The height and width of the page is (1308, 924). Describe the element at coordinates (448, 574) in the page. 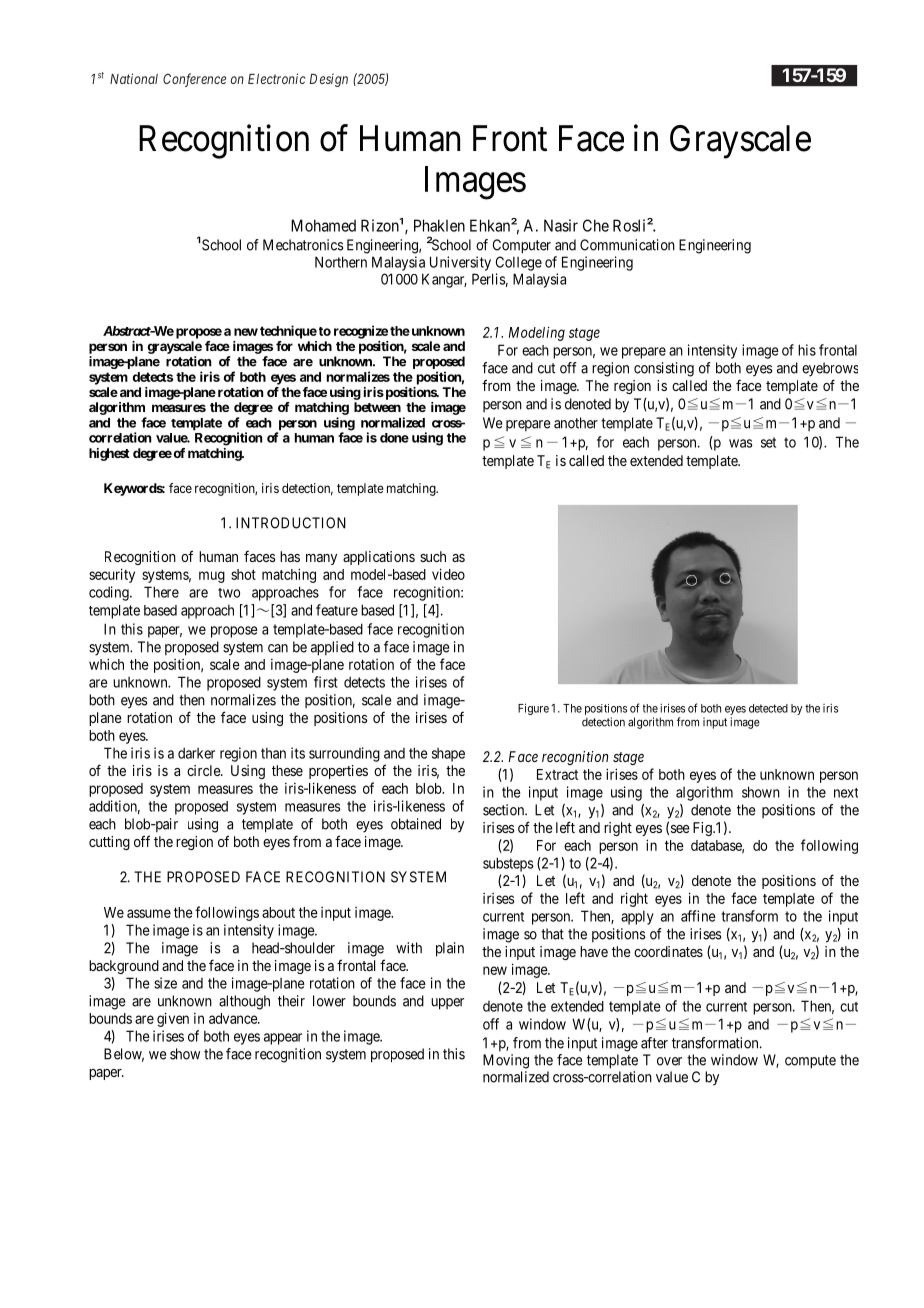

I see `video` at that location.
